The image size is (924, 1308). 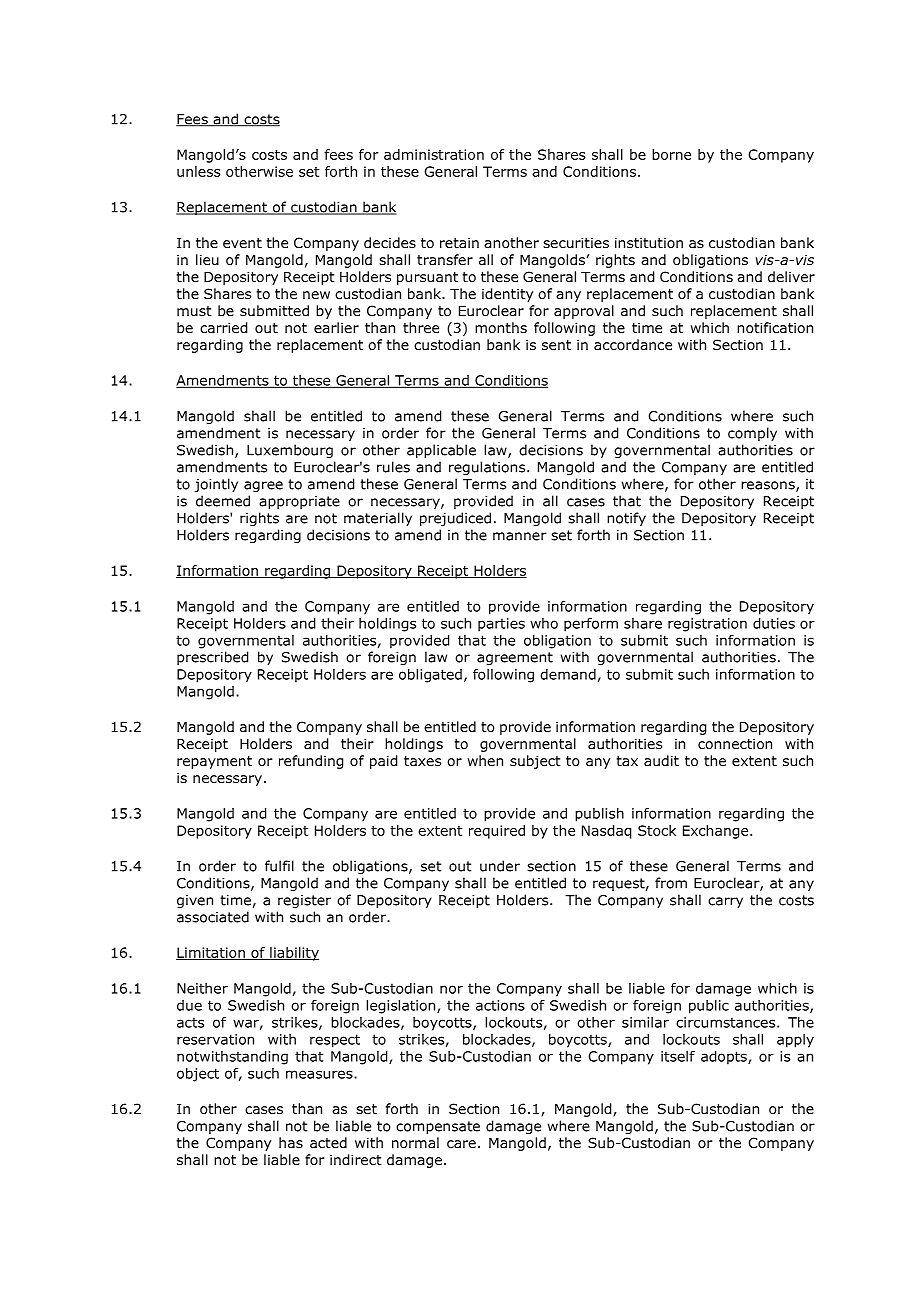 What do you see at coordinates (725, 902) in the image?
I see `carry` at bounding box center [725, 902].
